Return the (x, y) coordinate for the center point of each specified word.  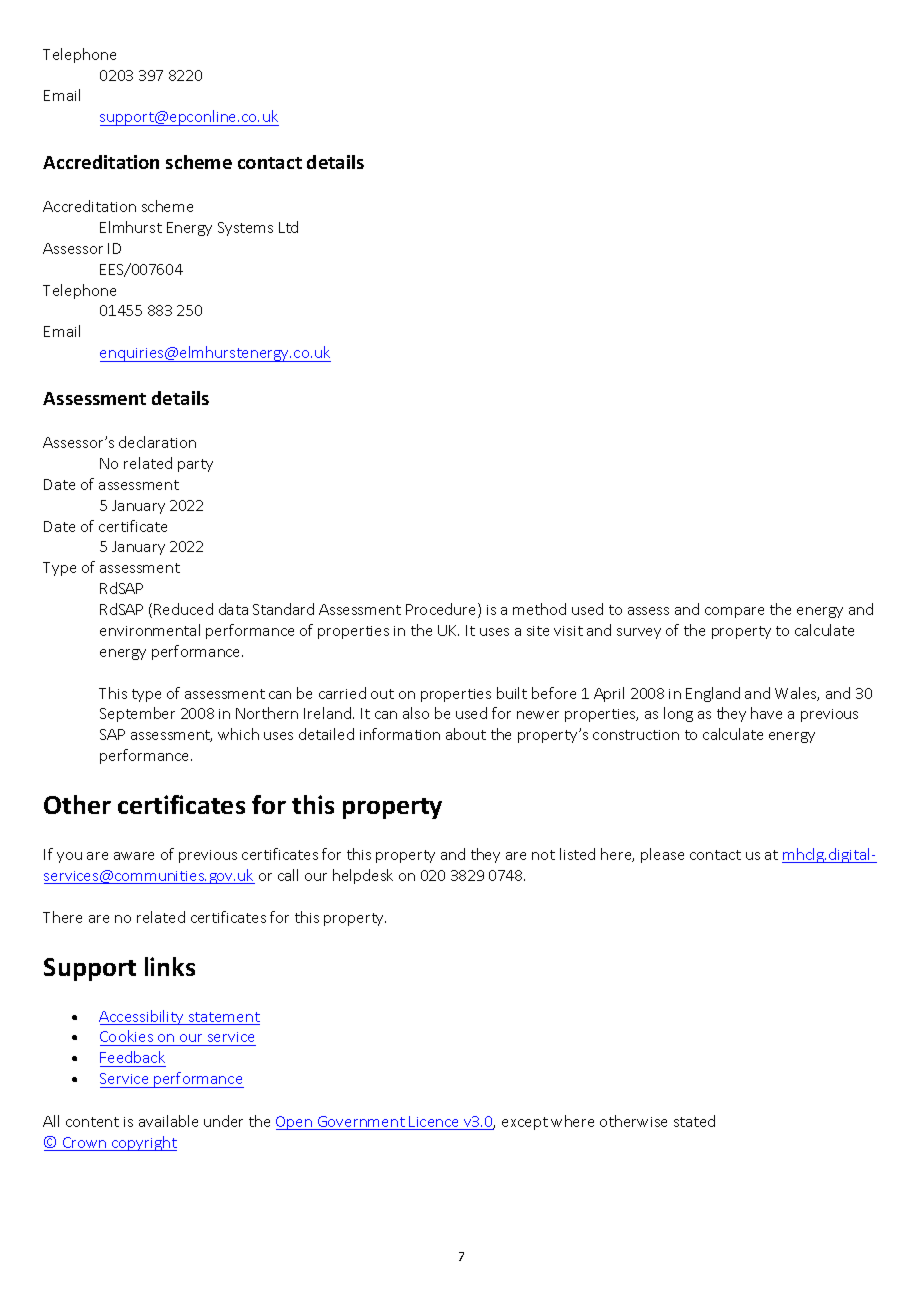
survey (639, 633)
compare (734, 612)
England (713, 694)
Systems (245, 229)
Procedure (442, 610)
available (168, 1121)
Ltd (288, 227)
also (416, 713)
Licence (435, 1123)
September (137, 714)
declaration (157, 442)
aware (134, 856)
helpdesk (363, 876)
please (662, 855)
